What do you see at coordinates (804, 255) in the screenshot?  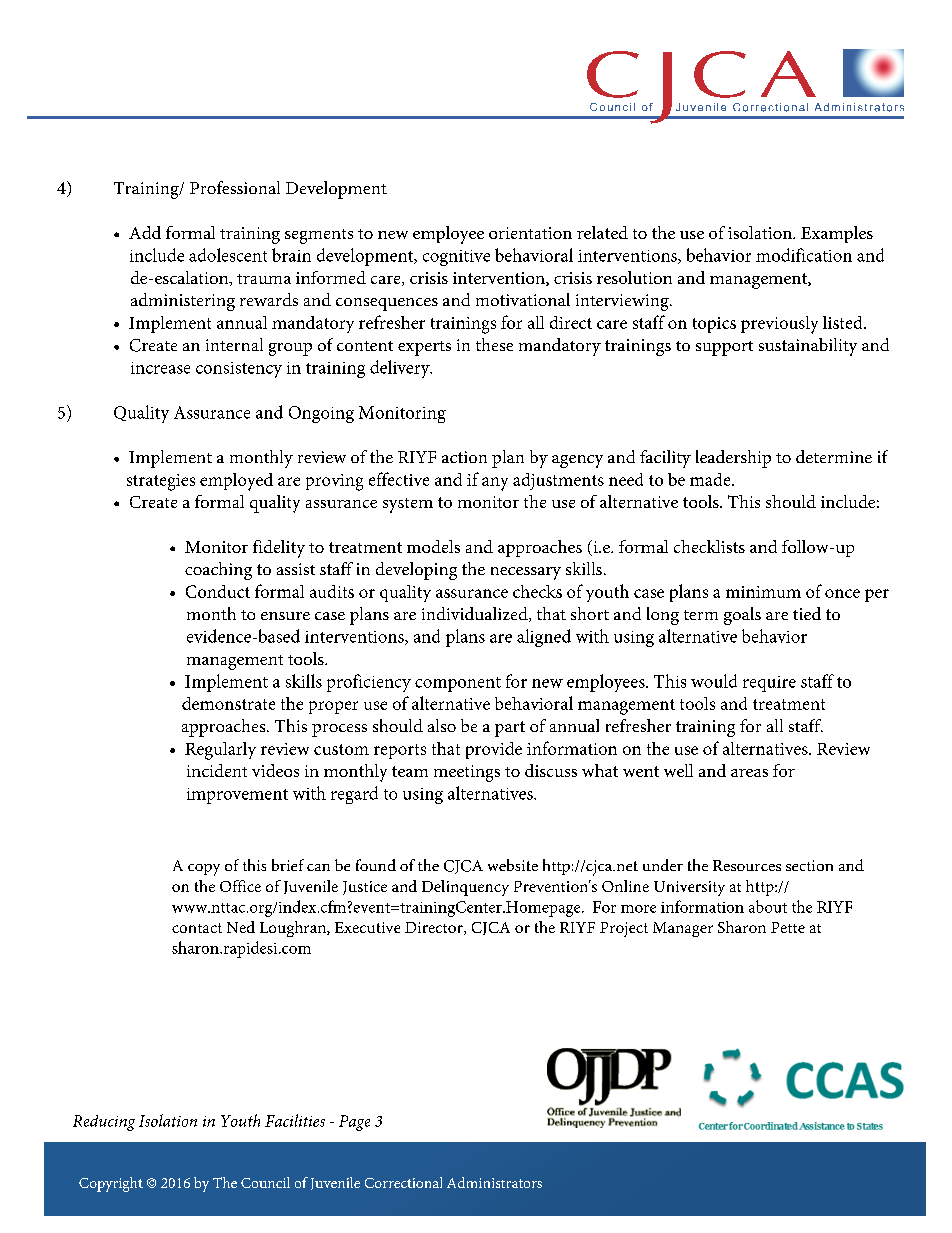 I see `modification` at bounding box center [804, 255].
